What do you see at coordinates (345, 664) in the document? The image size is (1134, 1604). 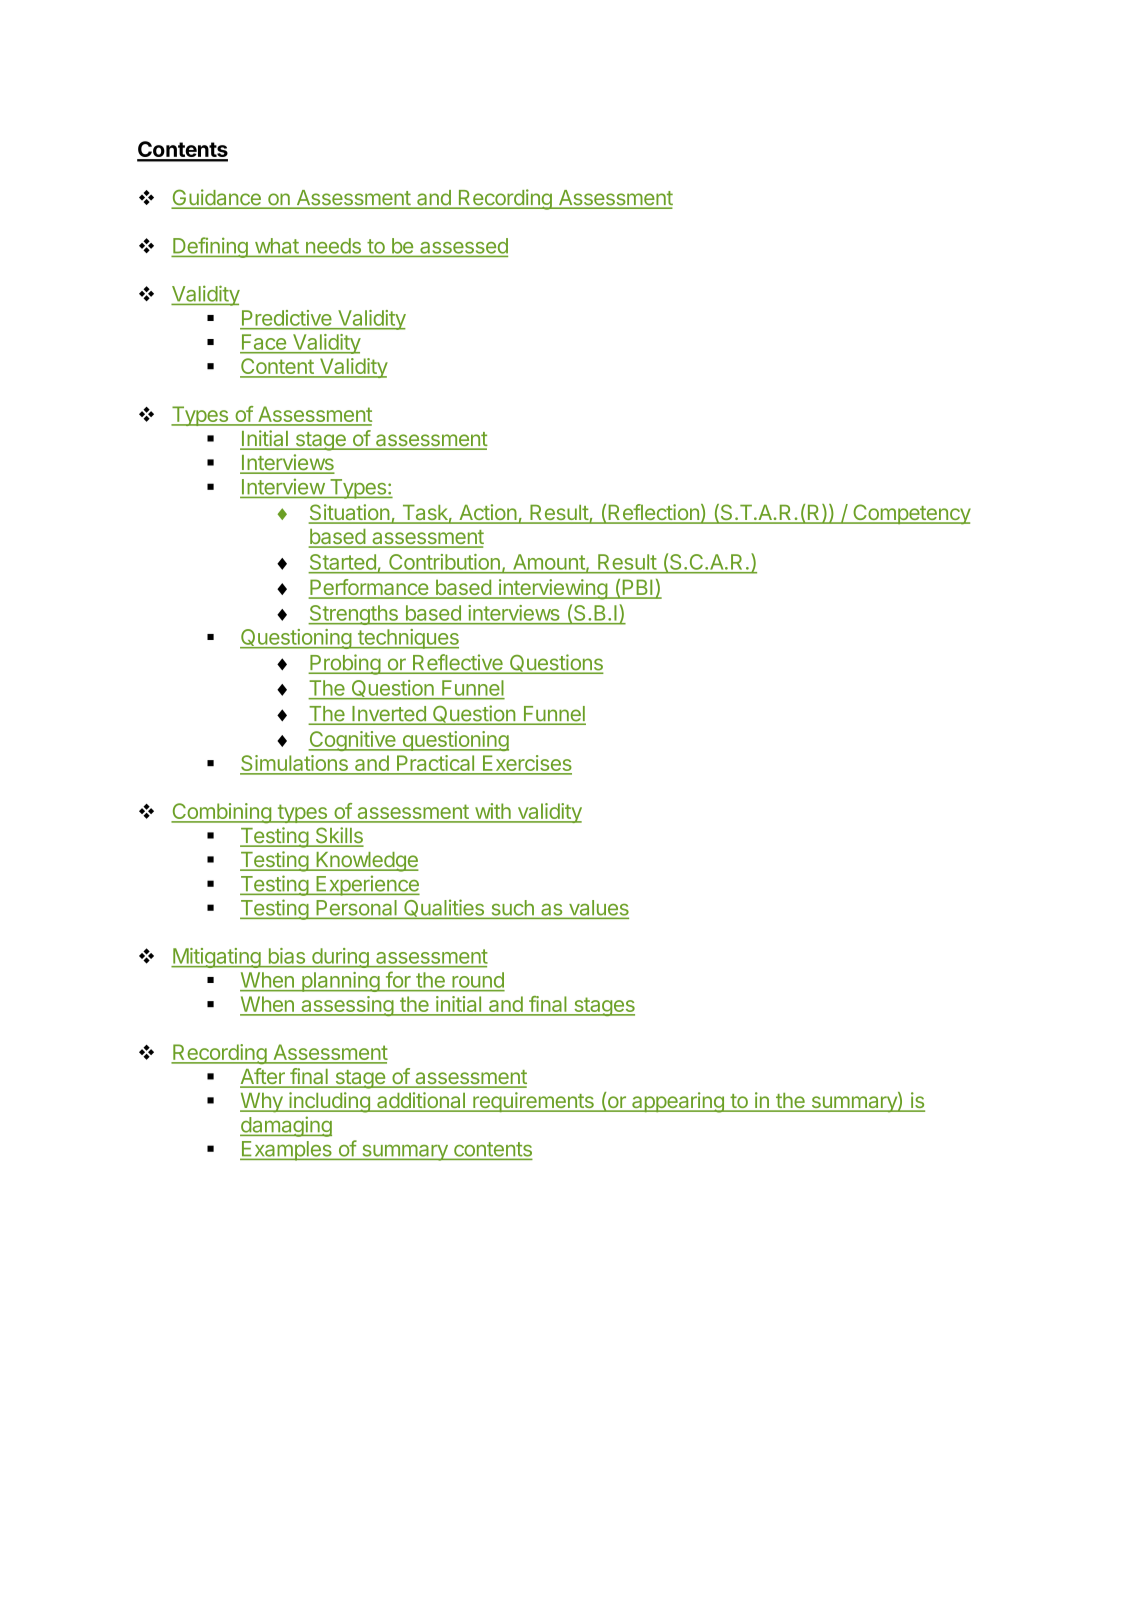 I see `Probing` at bounding box center [345, 664].
